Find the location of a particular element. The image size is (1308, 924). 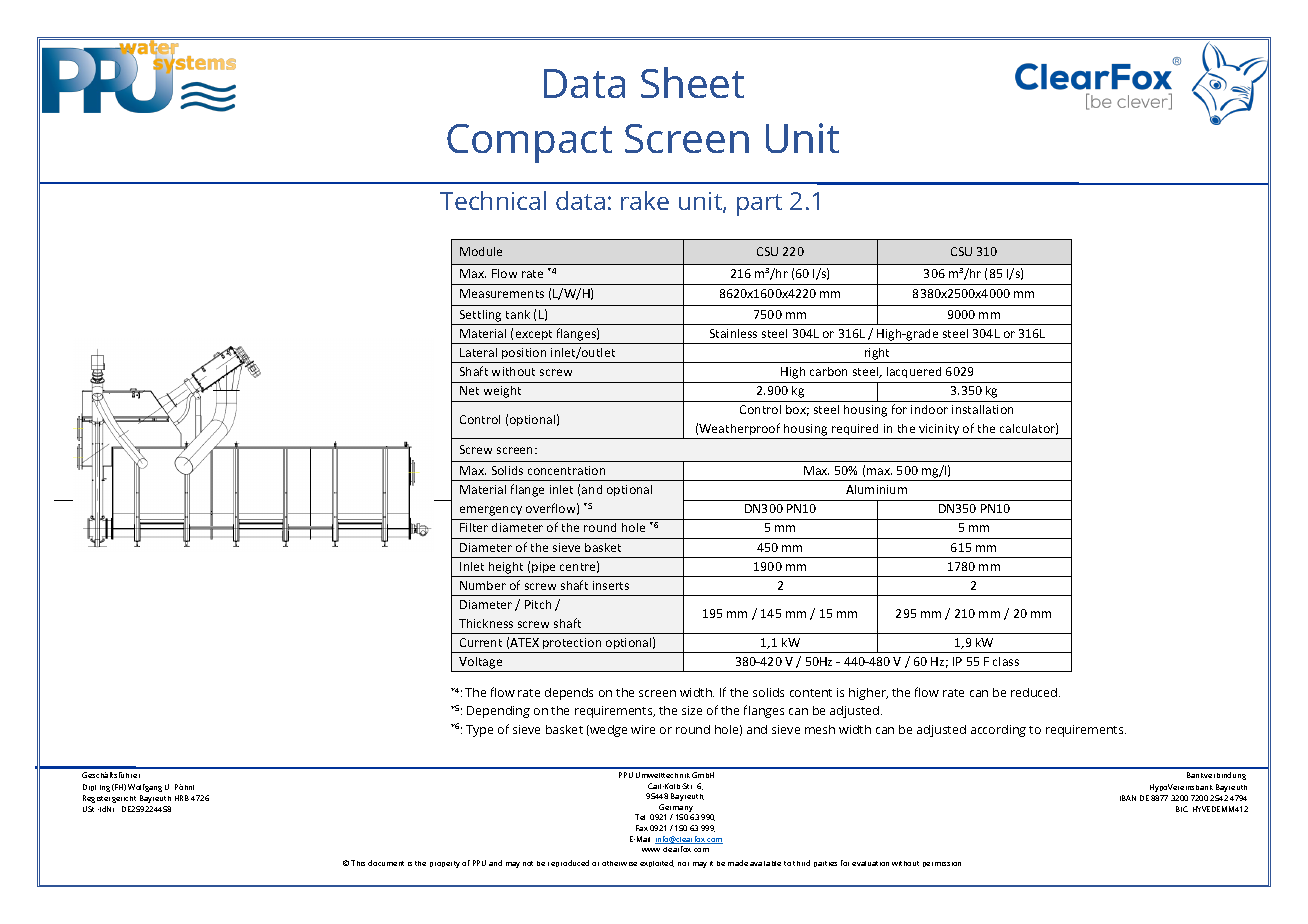

Lateral is located at coordinates (478, 352).
